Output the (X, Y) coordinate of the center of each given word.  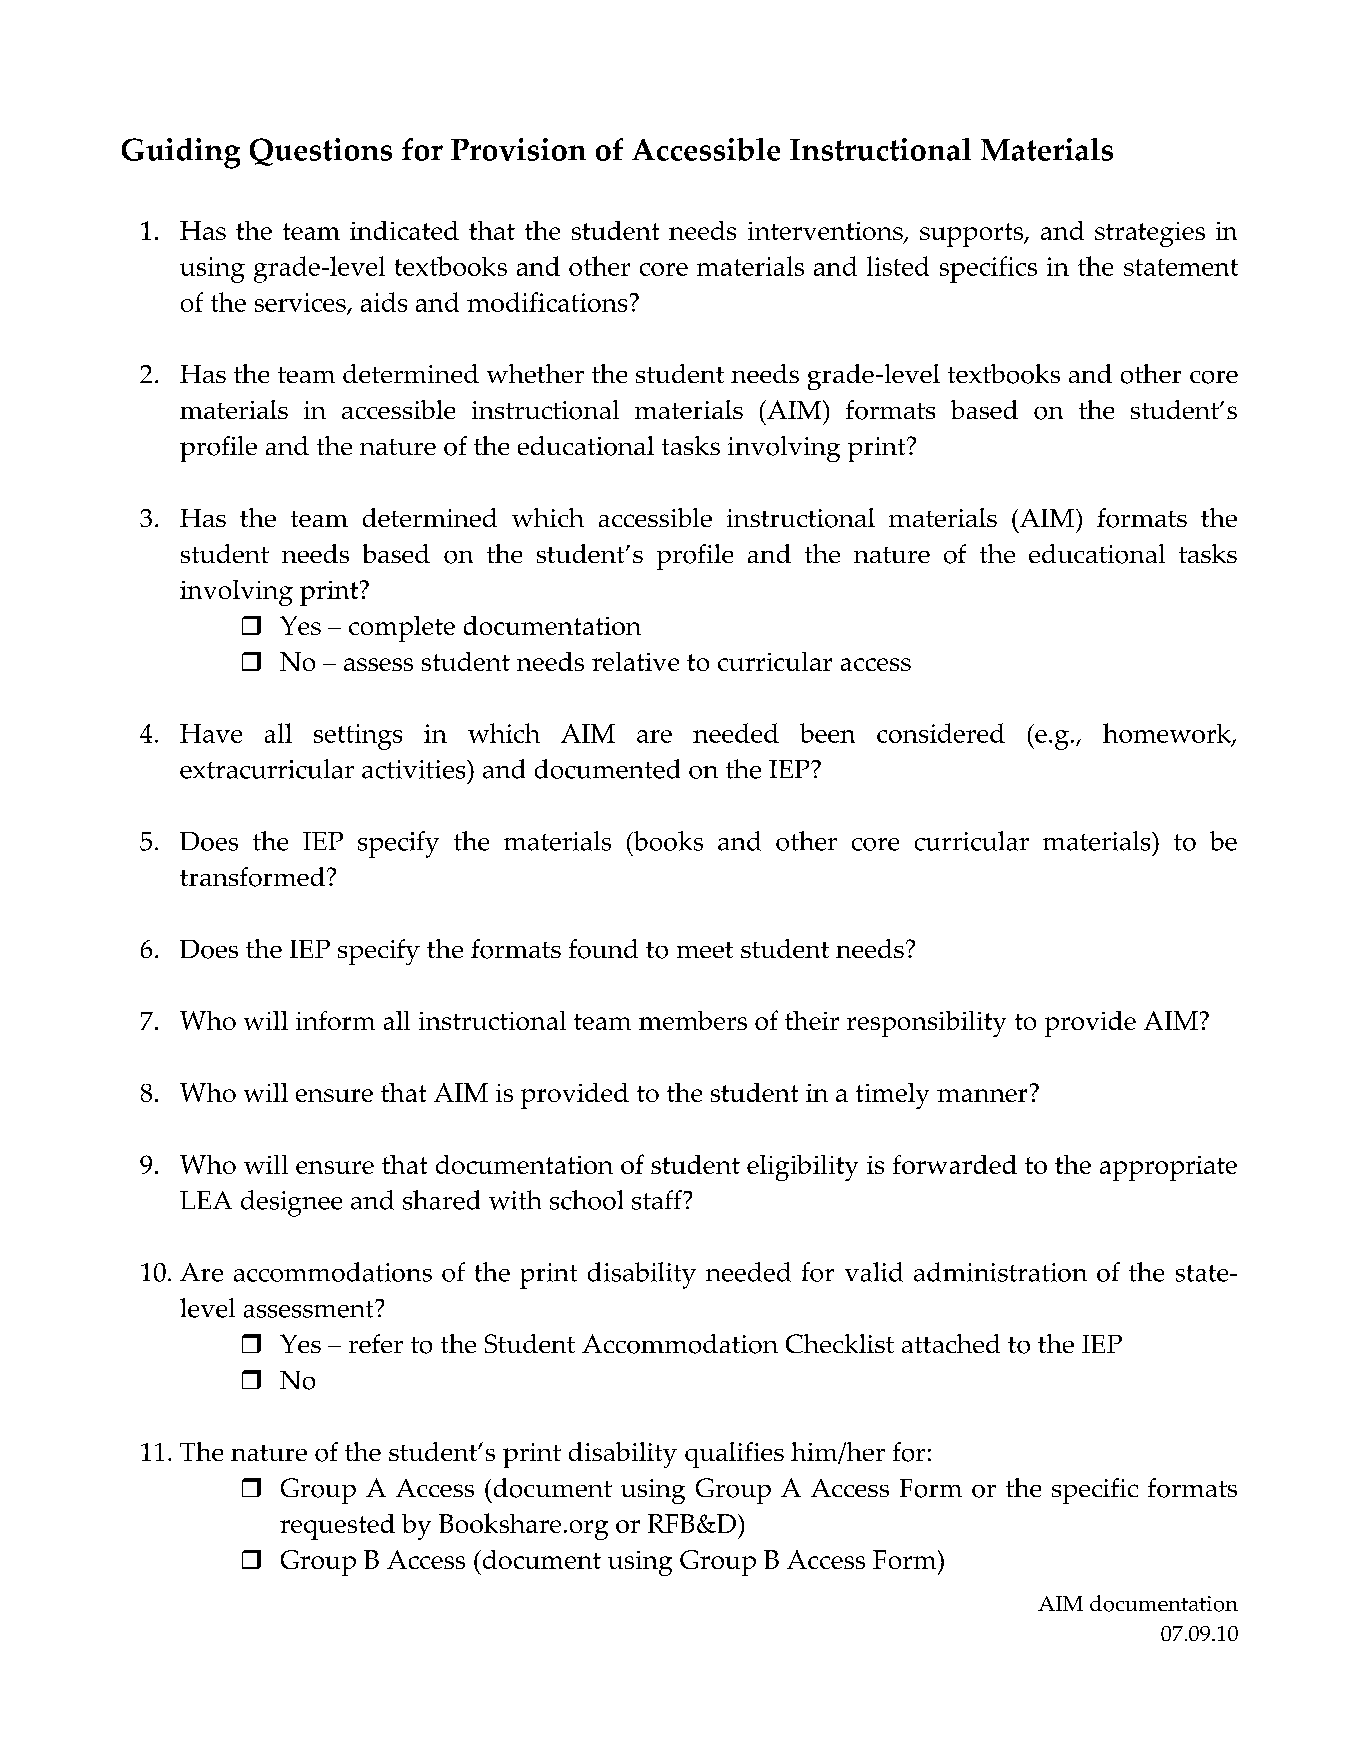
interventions (826, 232)
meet (705, 950)
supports (973, 235)
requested (337, 1527)
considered (941, 733)
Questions (321, 152)
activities (415, 769)
